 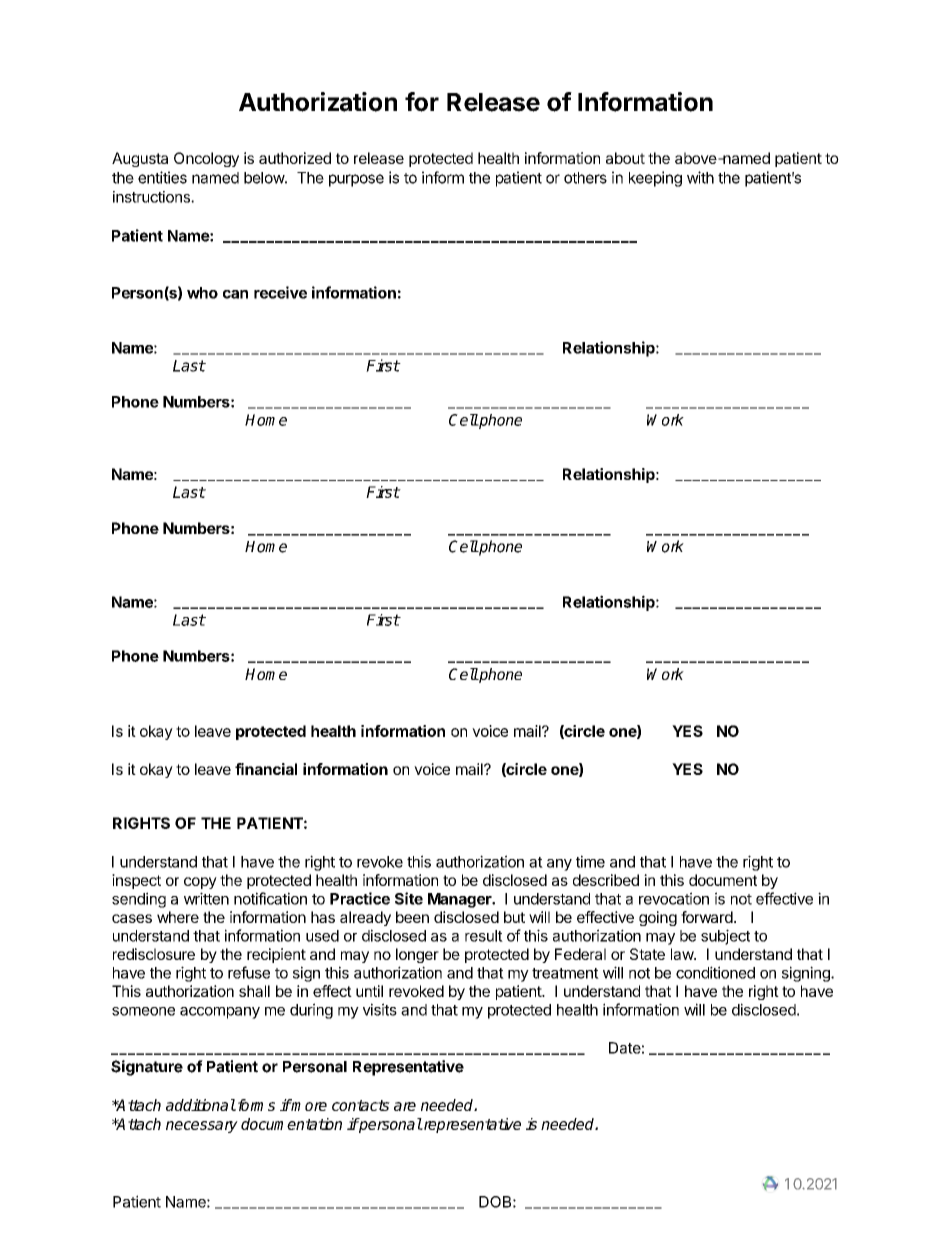 What do you see at coordinates (206, 159) in the document?
I see `Oncology` at bounding box center [206, 159].
